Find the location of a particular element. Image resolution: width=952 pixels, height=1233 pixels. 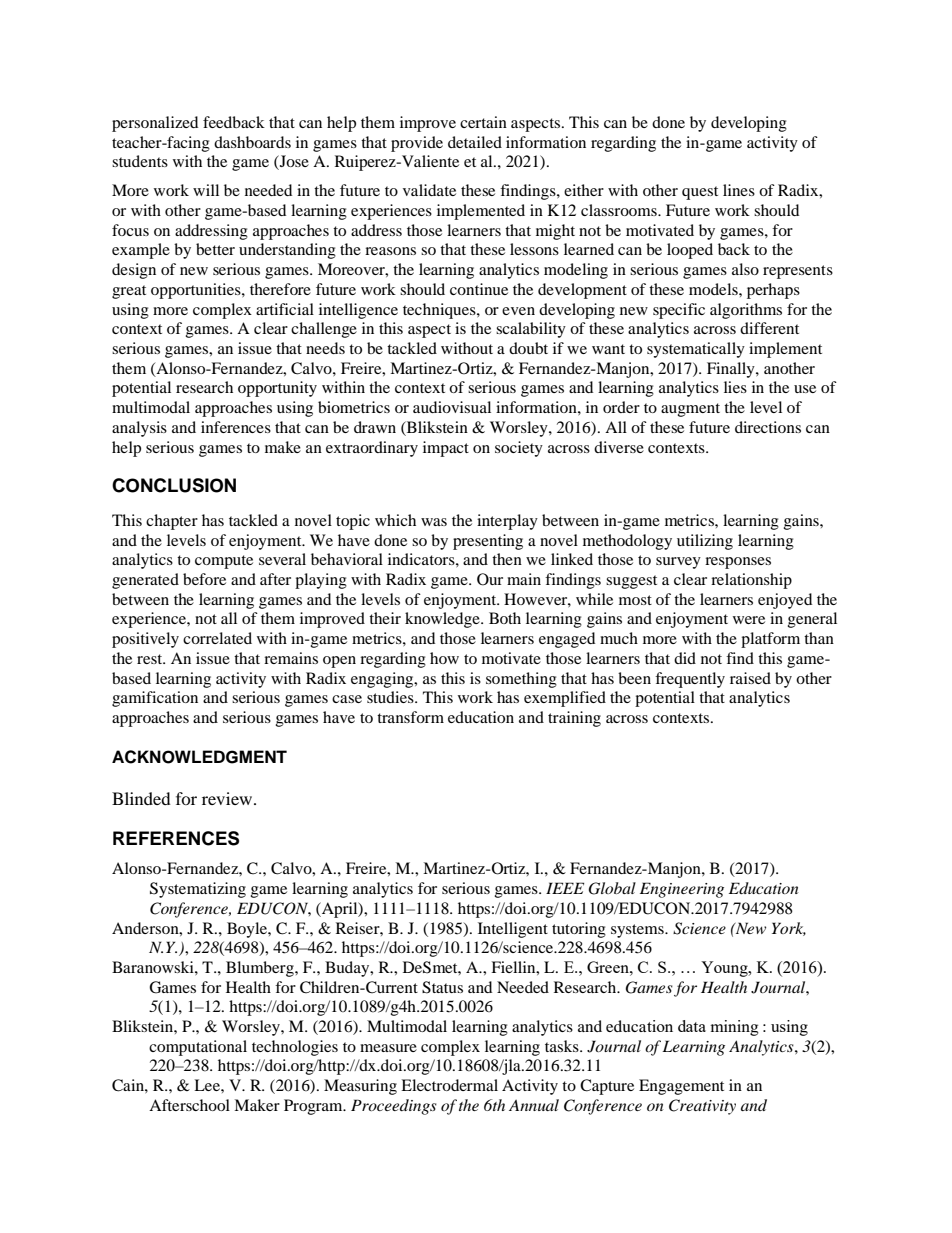

inferences is located at coordinates (236, 427).
